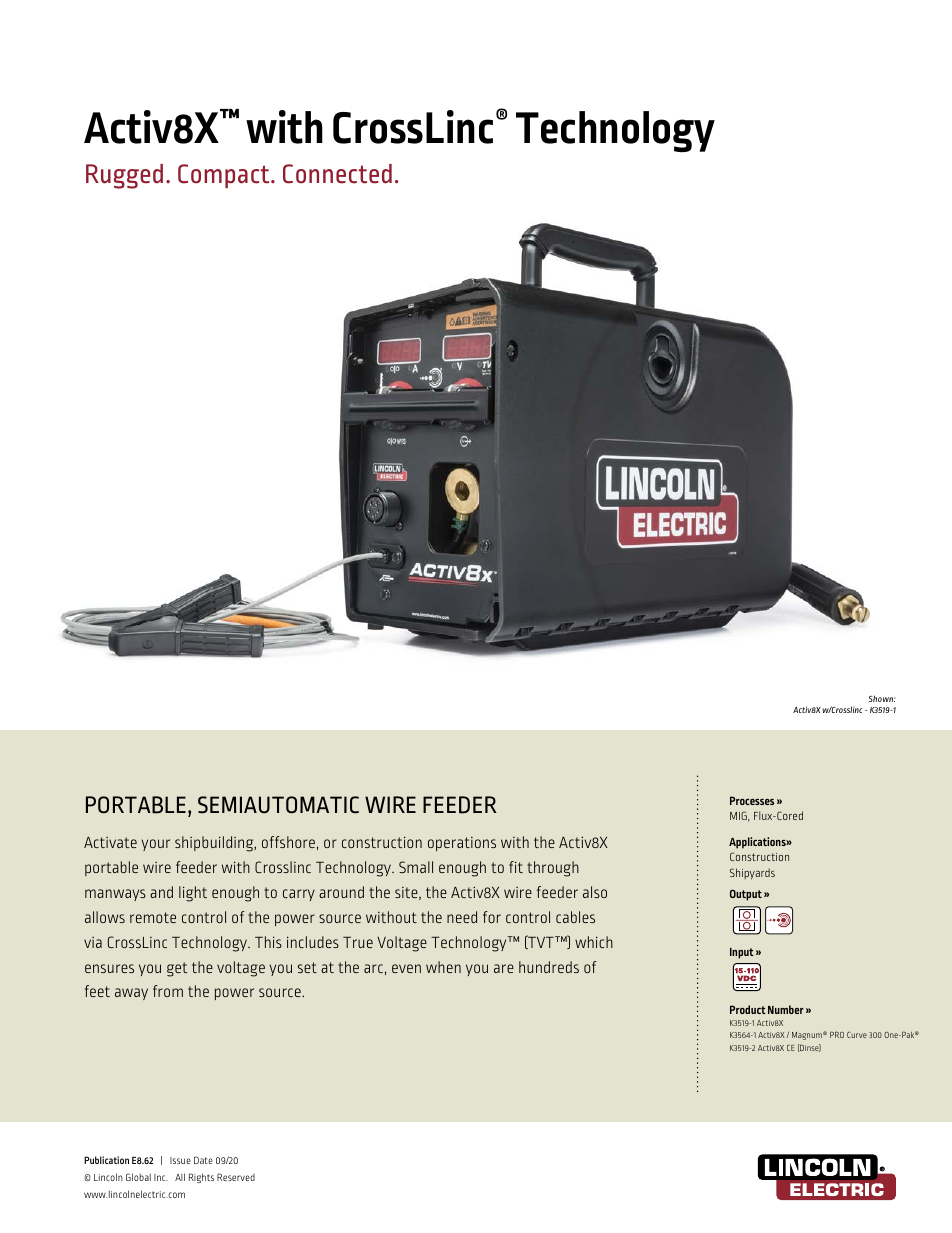  Describe the element at coordinates (462, 844) in the screenshot. I see `operations` at that location.
